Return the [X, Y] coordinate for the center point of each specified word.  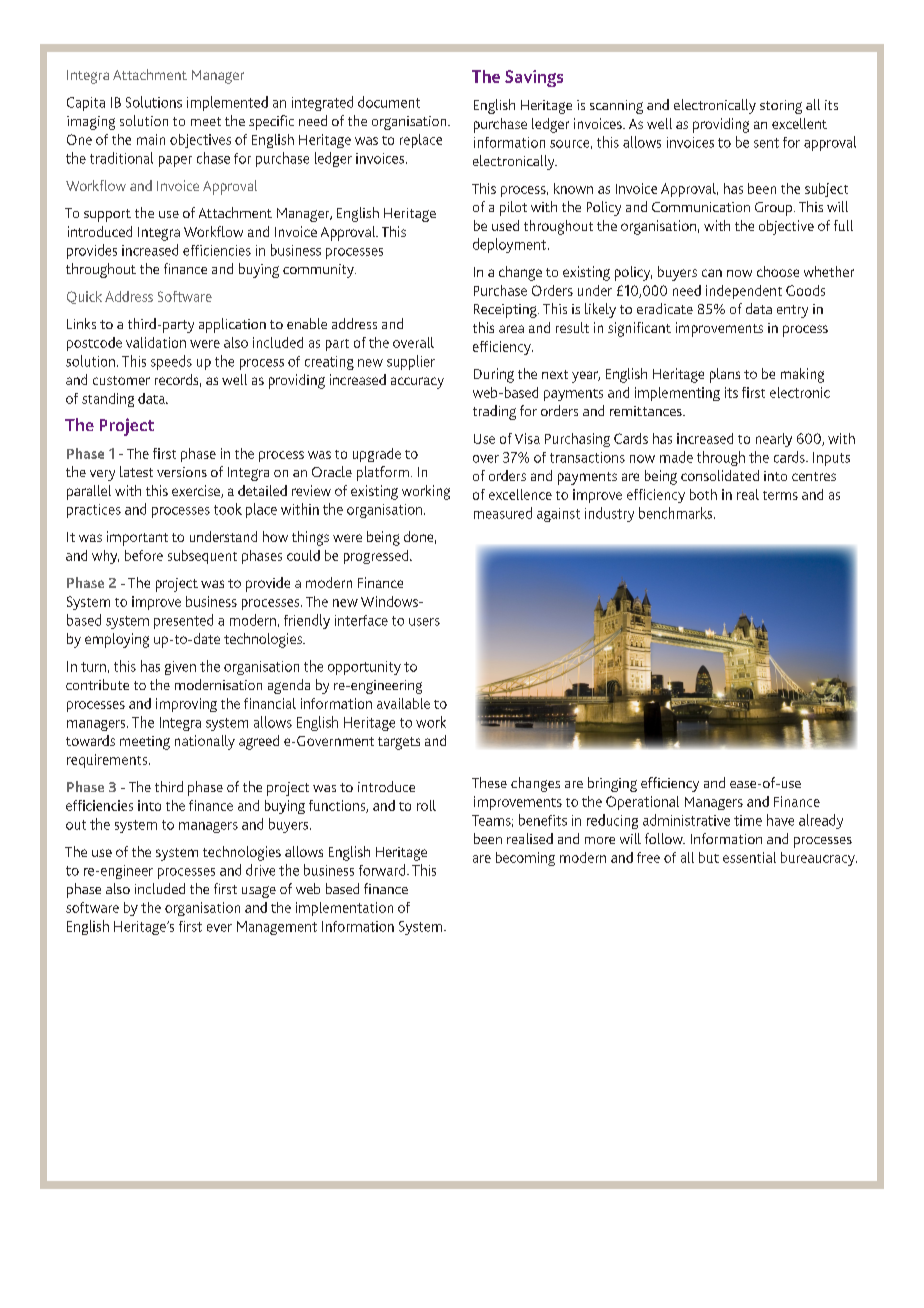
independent [744, 292]
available [403, 703]
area [511, 329]
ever [219, 928]
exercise [197, 491]
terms [780, 495]
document [389, 102]
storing [781, 107]
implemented [227, 103]
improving [186, 705]
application [232, 325]
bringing [612, 784]
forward [383, 870]
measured [503, 513]
